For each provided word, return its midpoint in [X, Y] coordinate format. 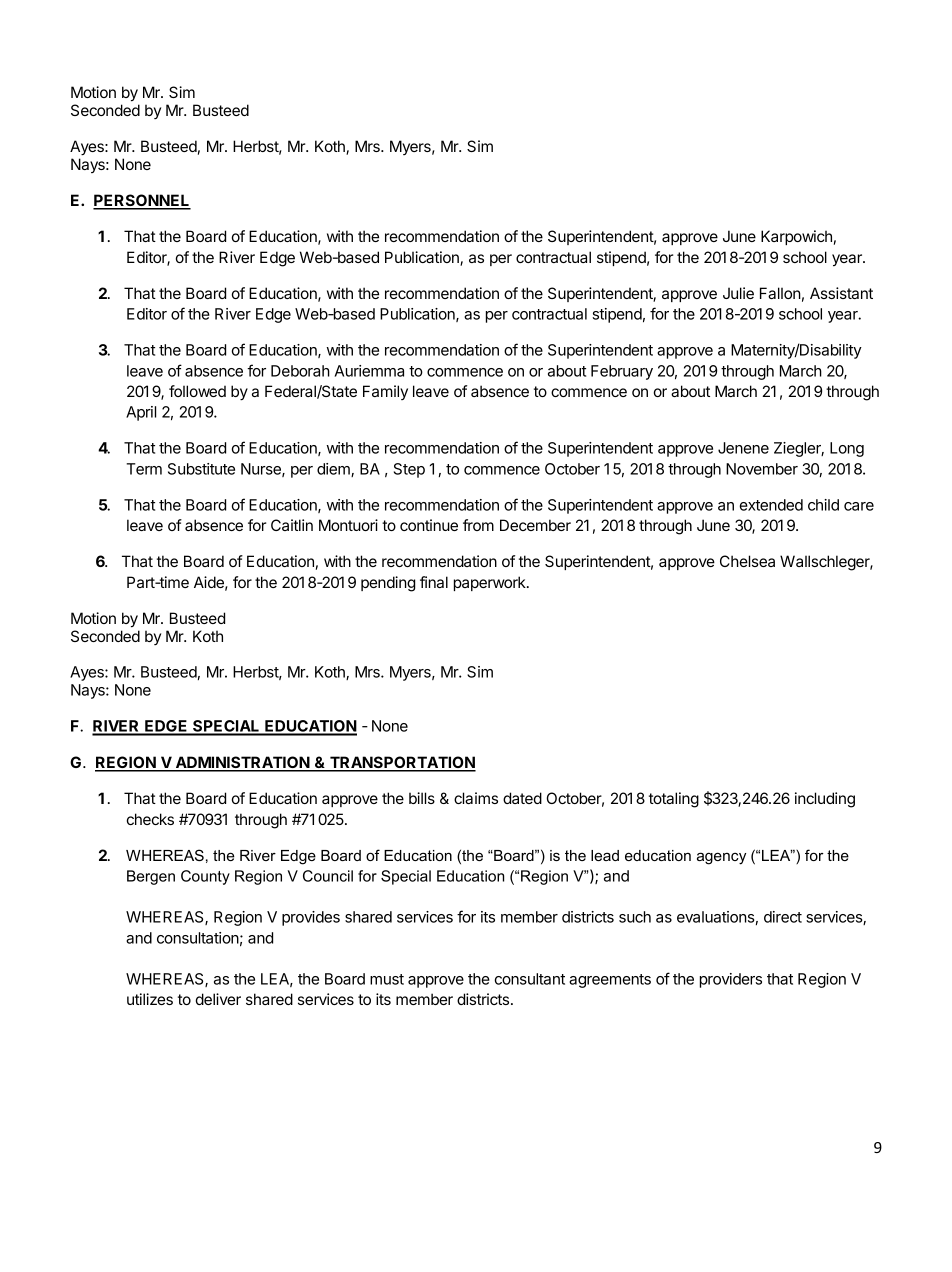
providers [731, 980]
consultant [530, 979]
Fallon [780, 293]
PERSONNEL [142, 201]
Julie [738, 293]
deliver [218, 999]
